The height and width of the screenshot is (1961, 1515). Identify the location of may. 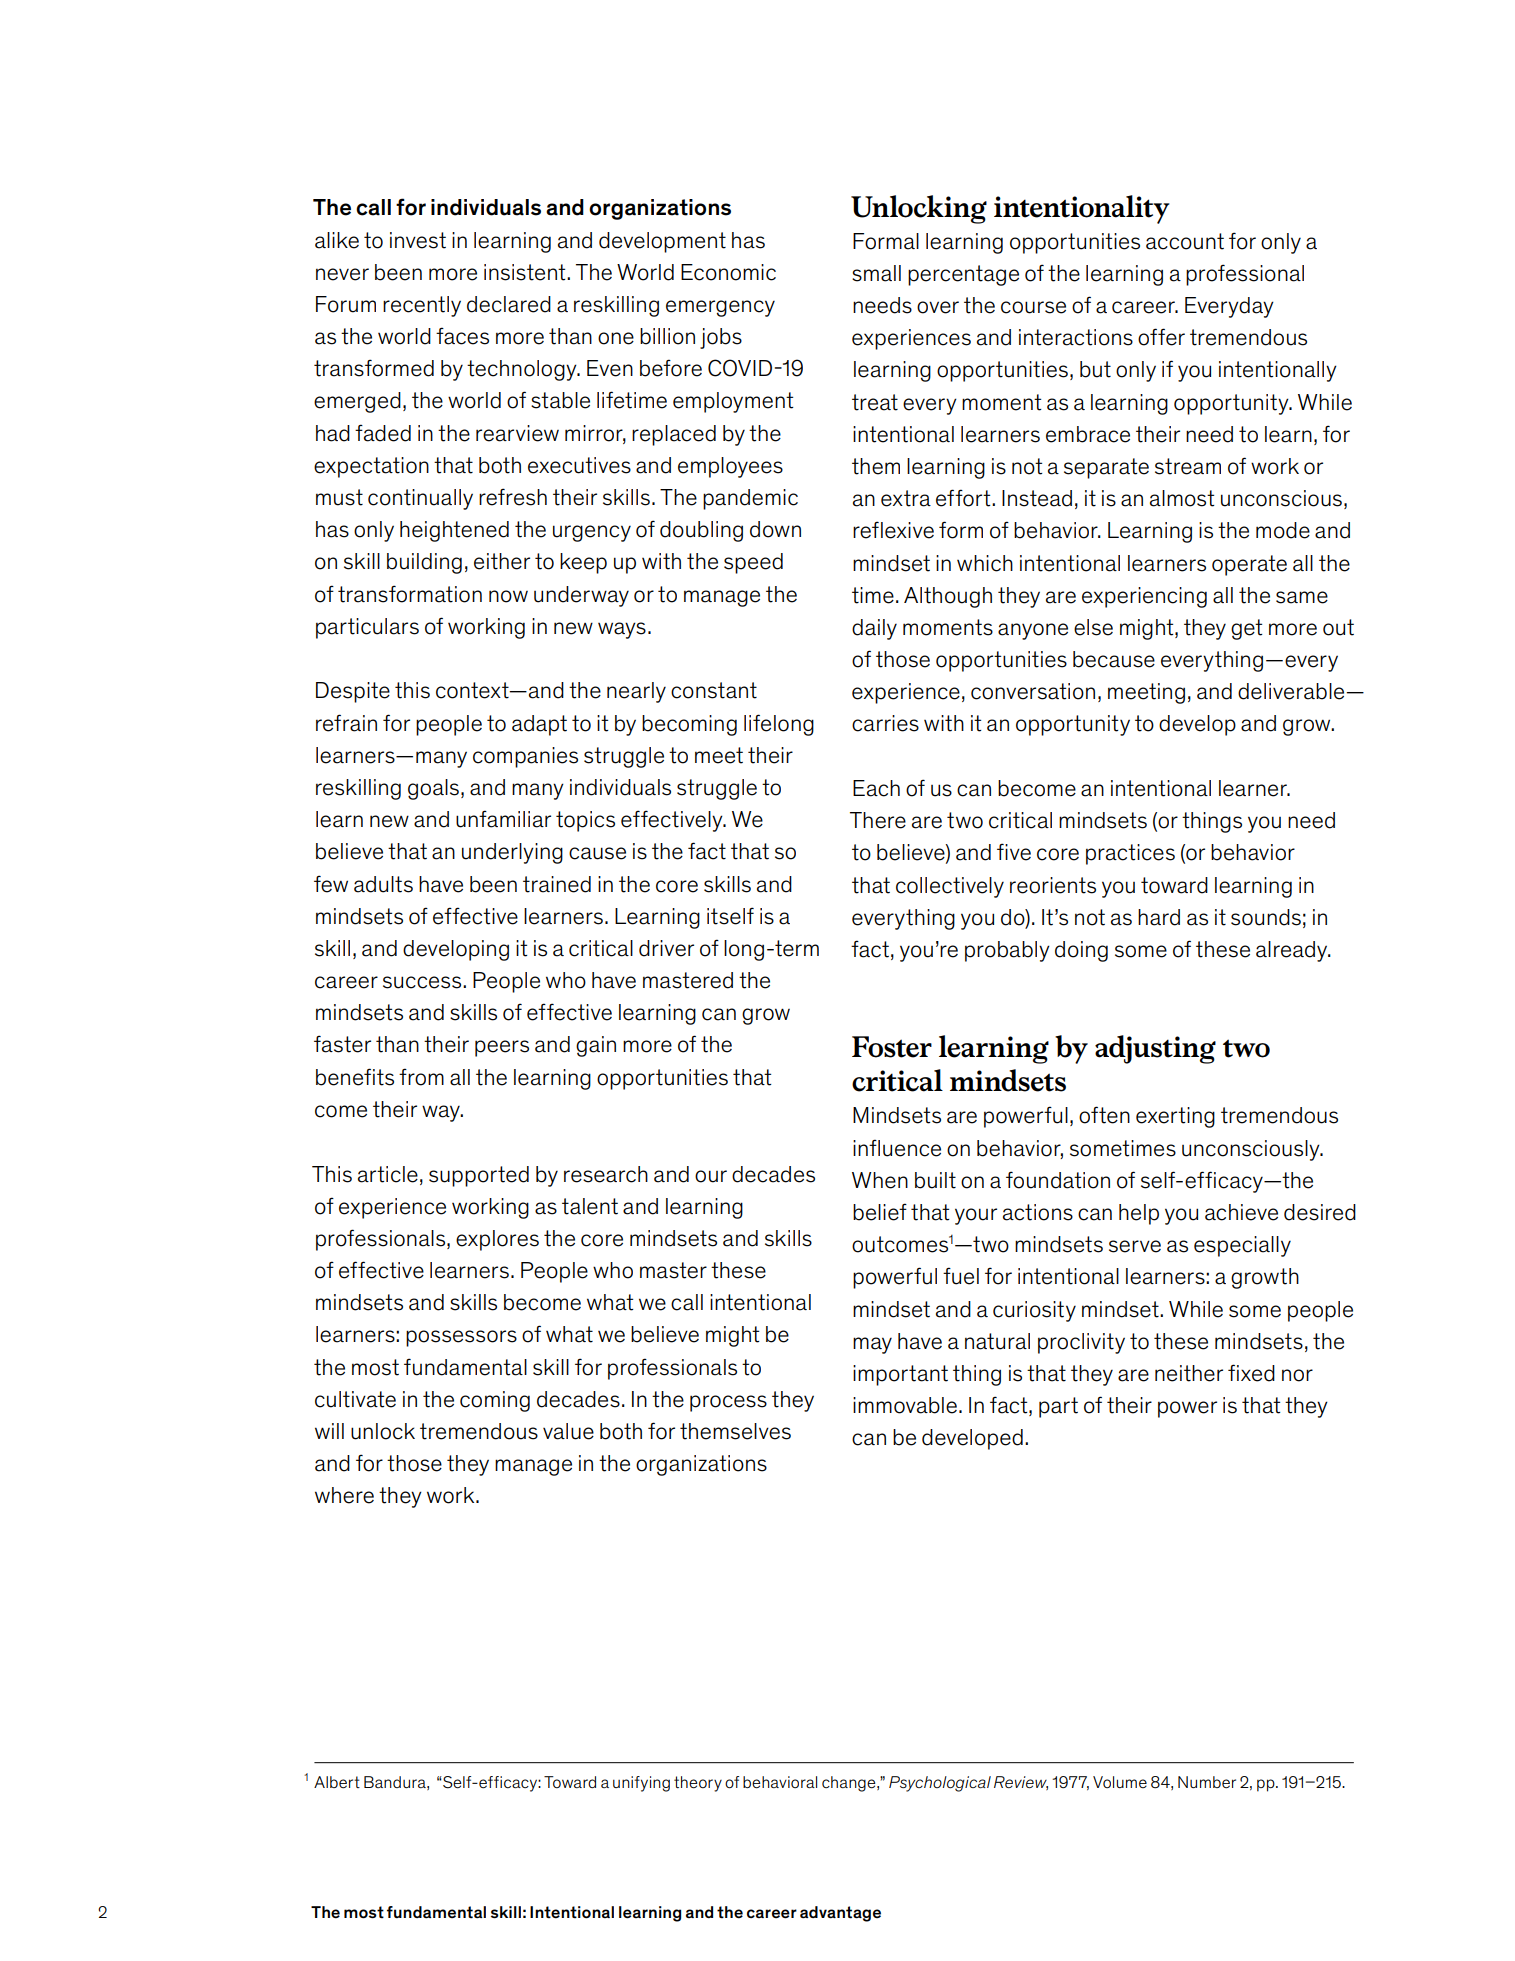
(872, 1345).
